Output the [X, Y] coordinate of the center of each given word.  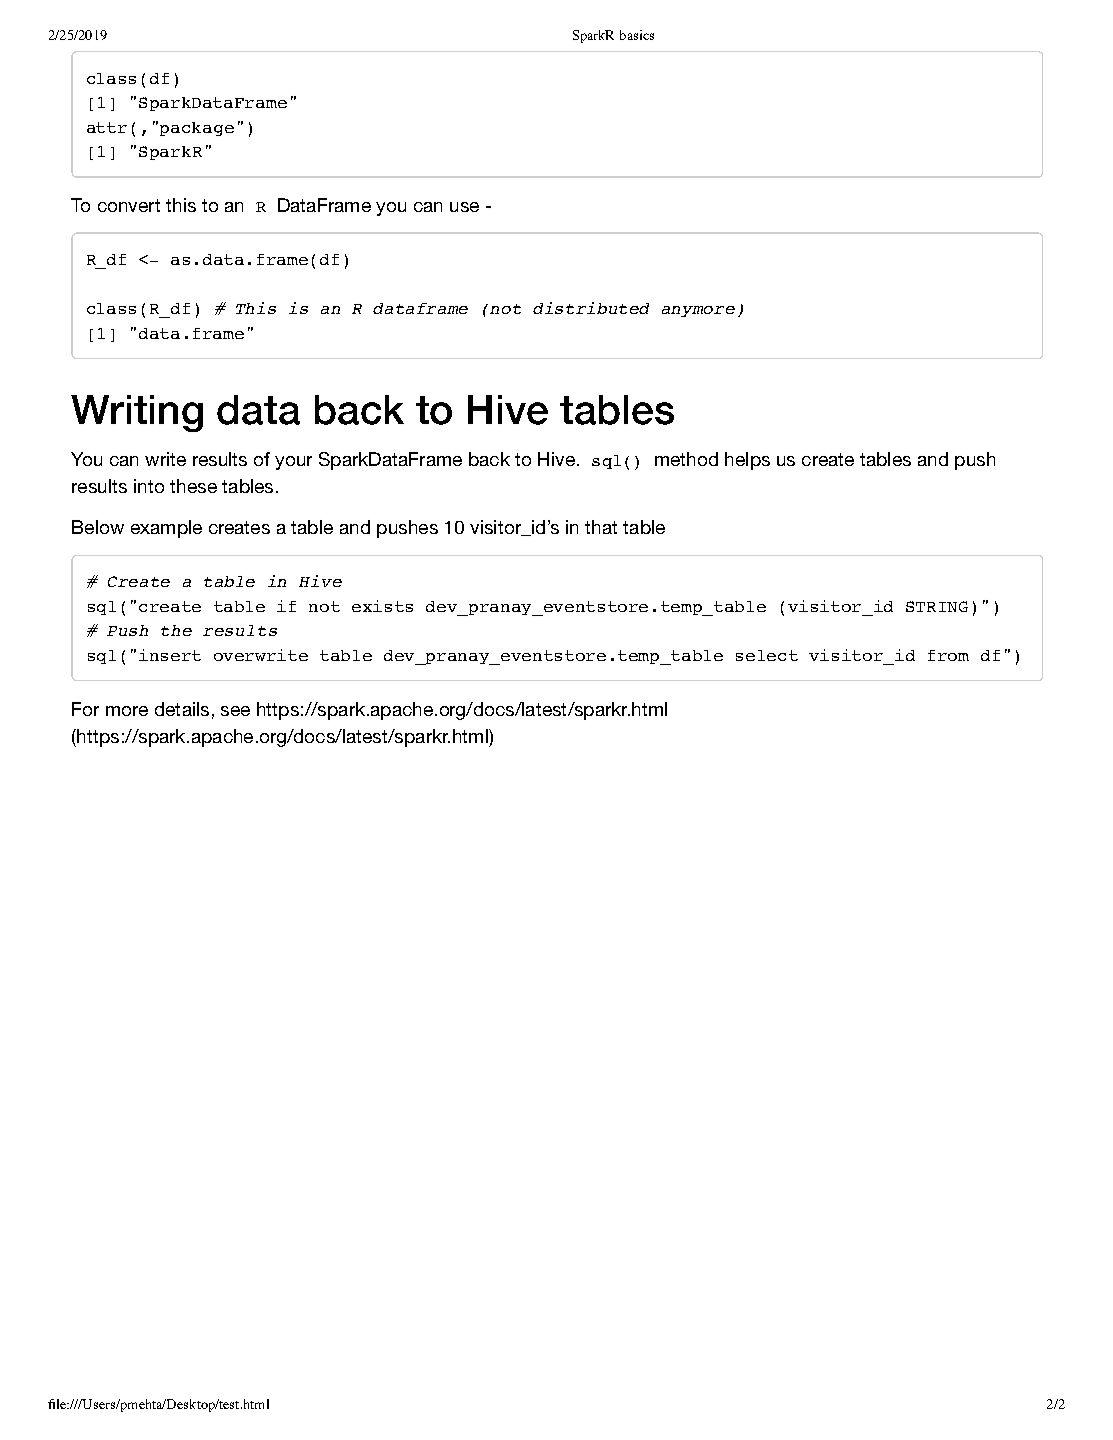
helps [747, 461]
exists [382, 606]
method [686, 459]
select [767, 655]
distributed [591, 308]
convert [129, 205]
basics [637, 35]
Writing [137, 413]
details [182, 709]
